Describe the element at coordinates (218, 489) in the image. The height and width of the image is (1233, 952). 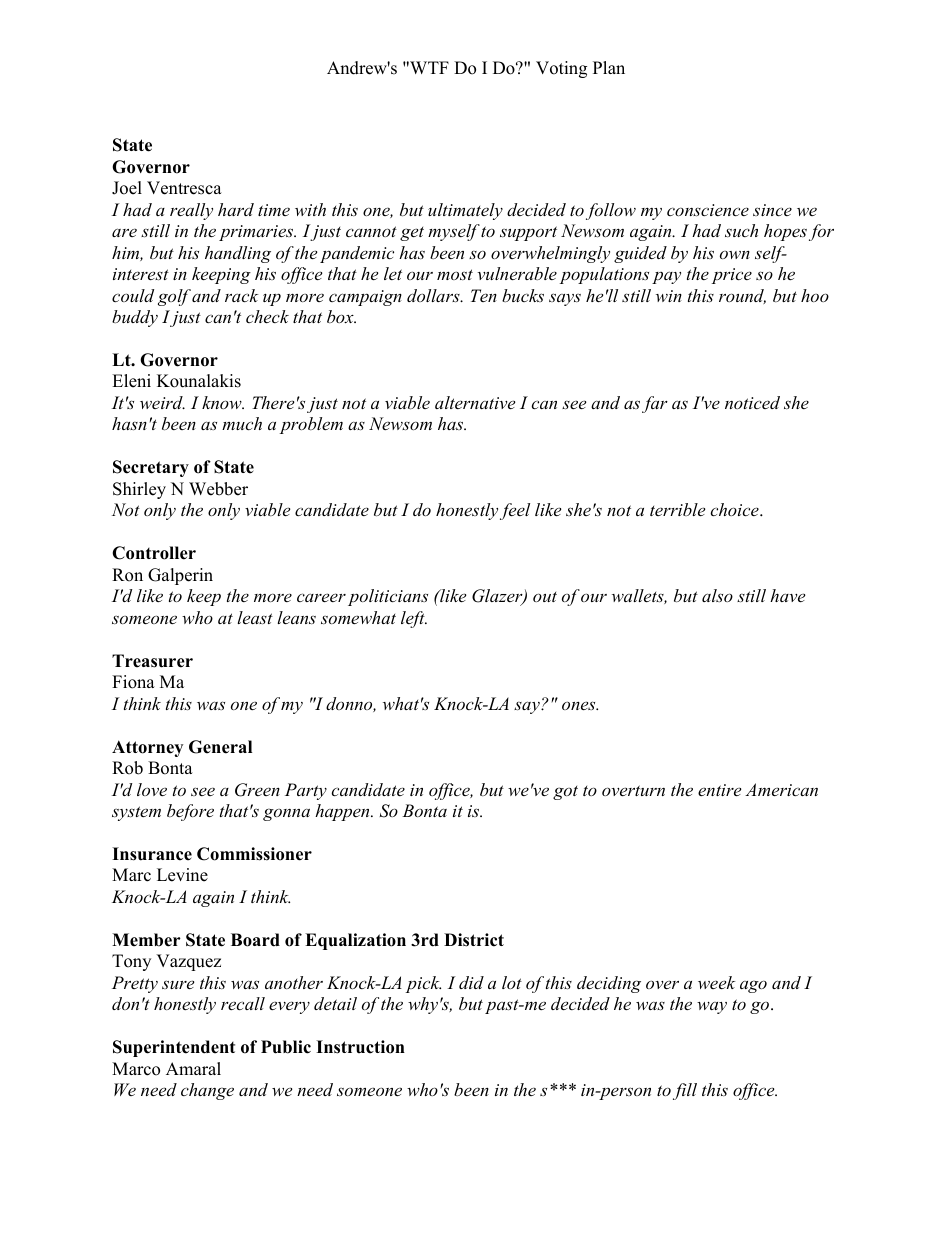
I see `Webber` at that location.
